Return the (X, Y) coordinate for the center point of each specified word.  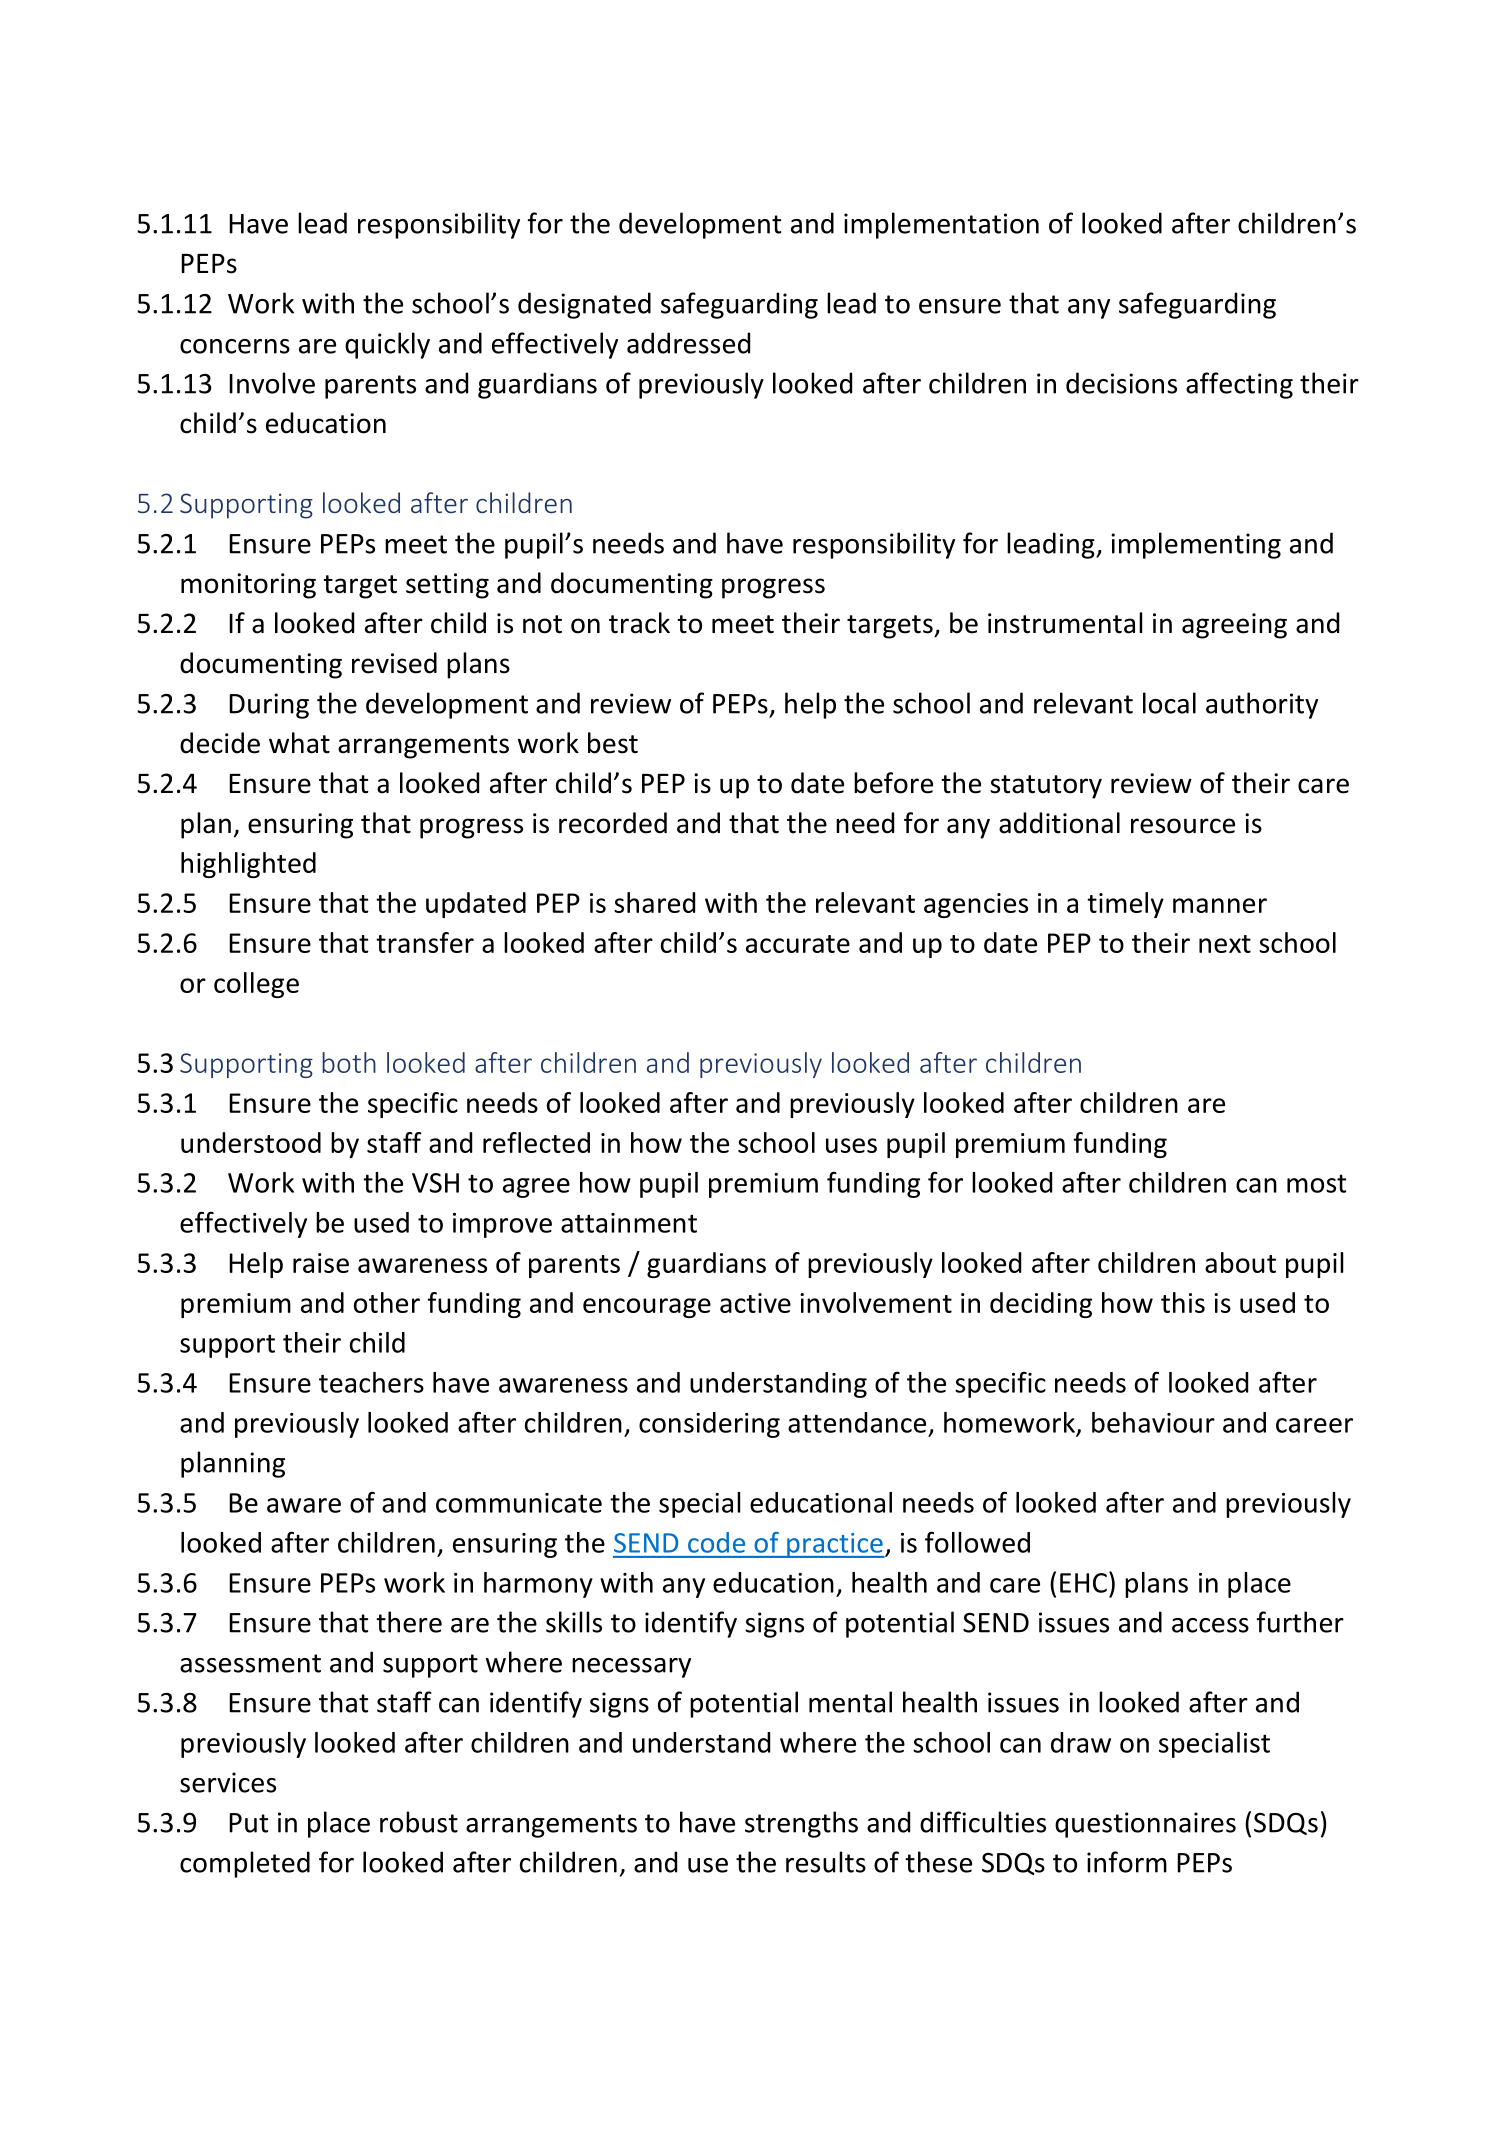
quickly (387, 345)
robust (419, 1822)
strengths (801, 1824)
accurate (798, 944)
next (1225, 944)
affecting (1239, 385)
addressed (688, 343)
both (349, 1062)
